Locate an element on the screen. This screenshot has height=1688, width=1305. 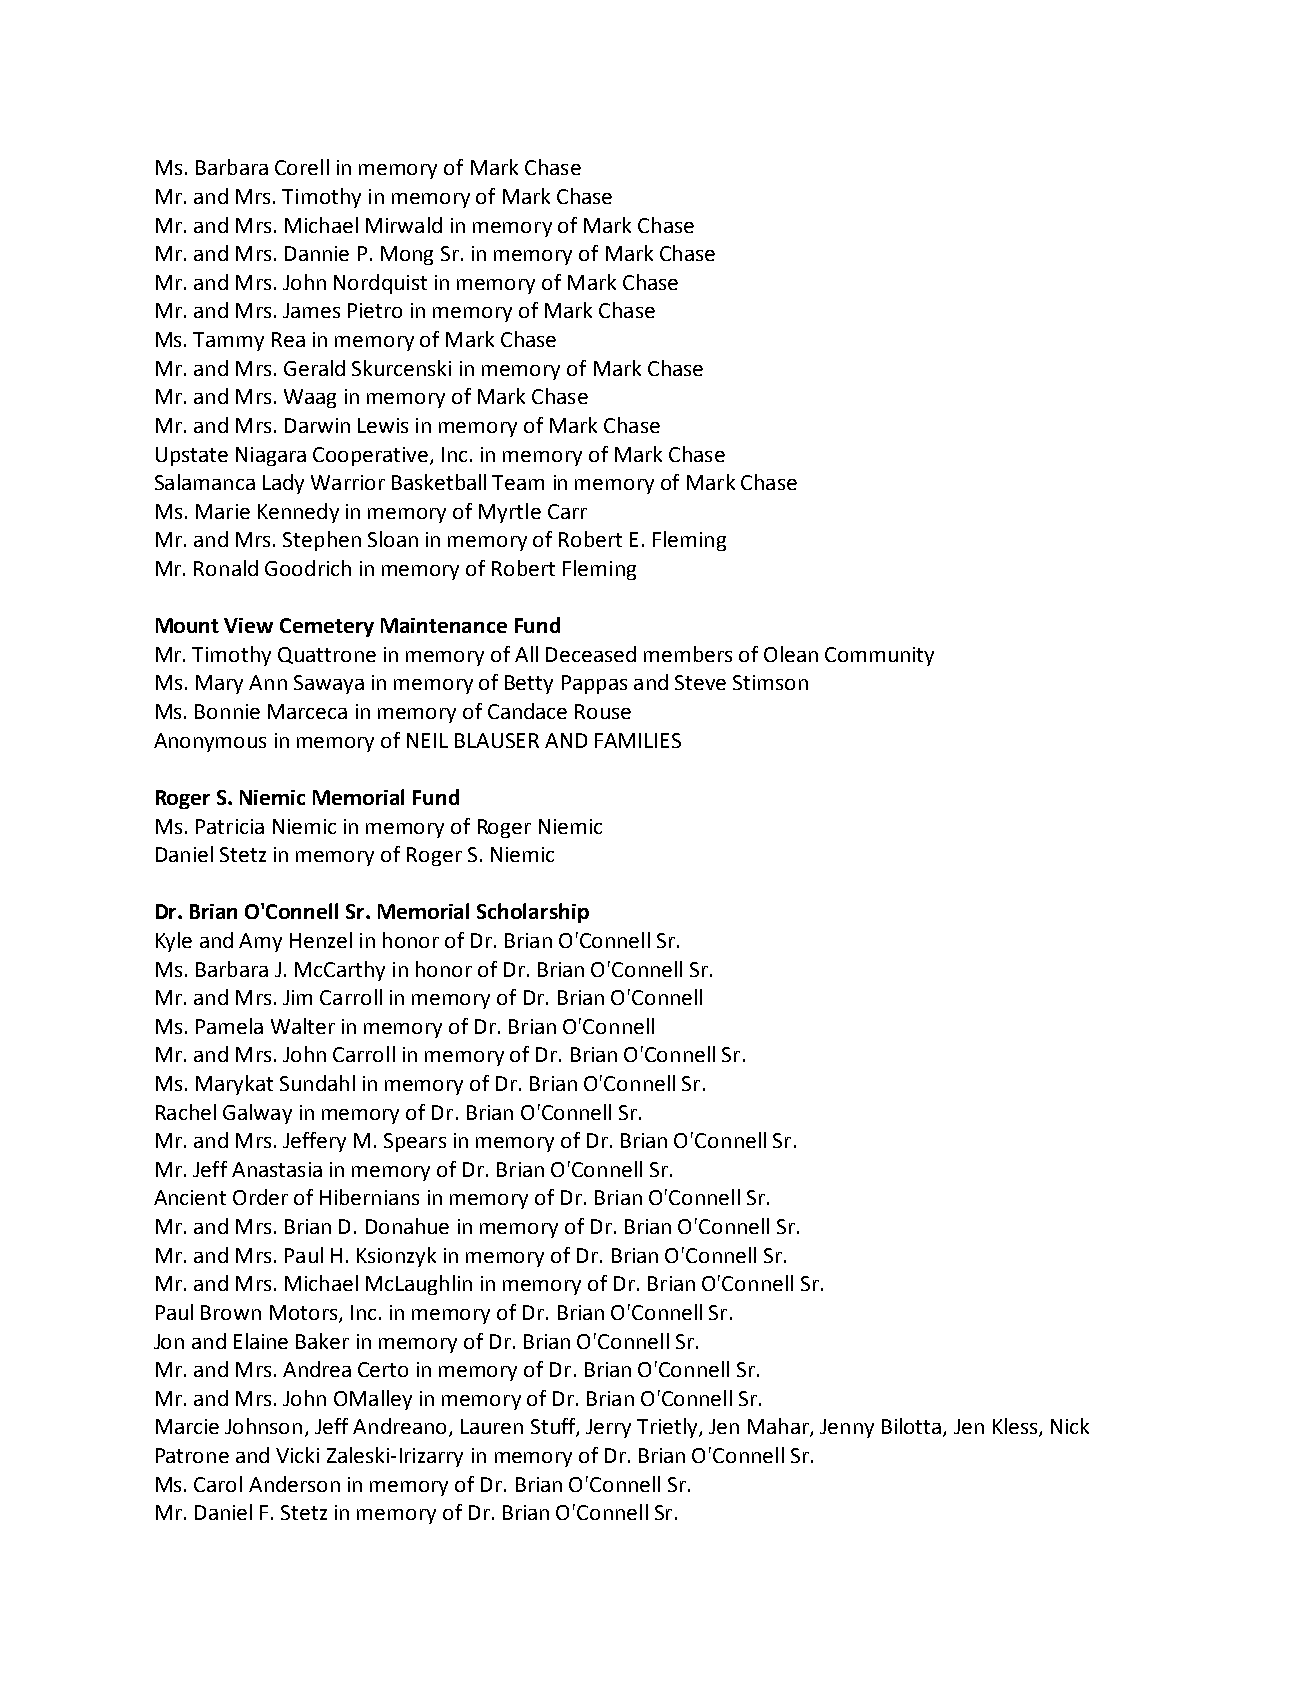
Team is located at coordinates (518, 482).
